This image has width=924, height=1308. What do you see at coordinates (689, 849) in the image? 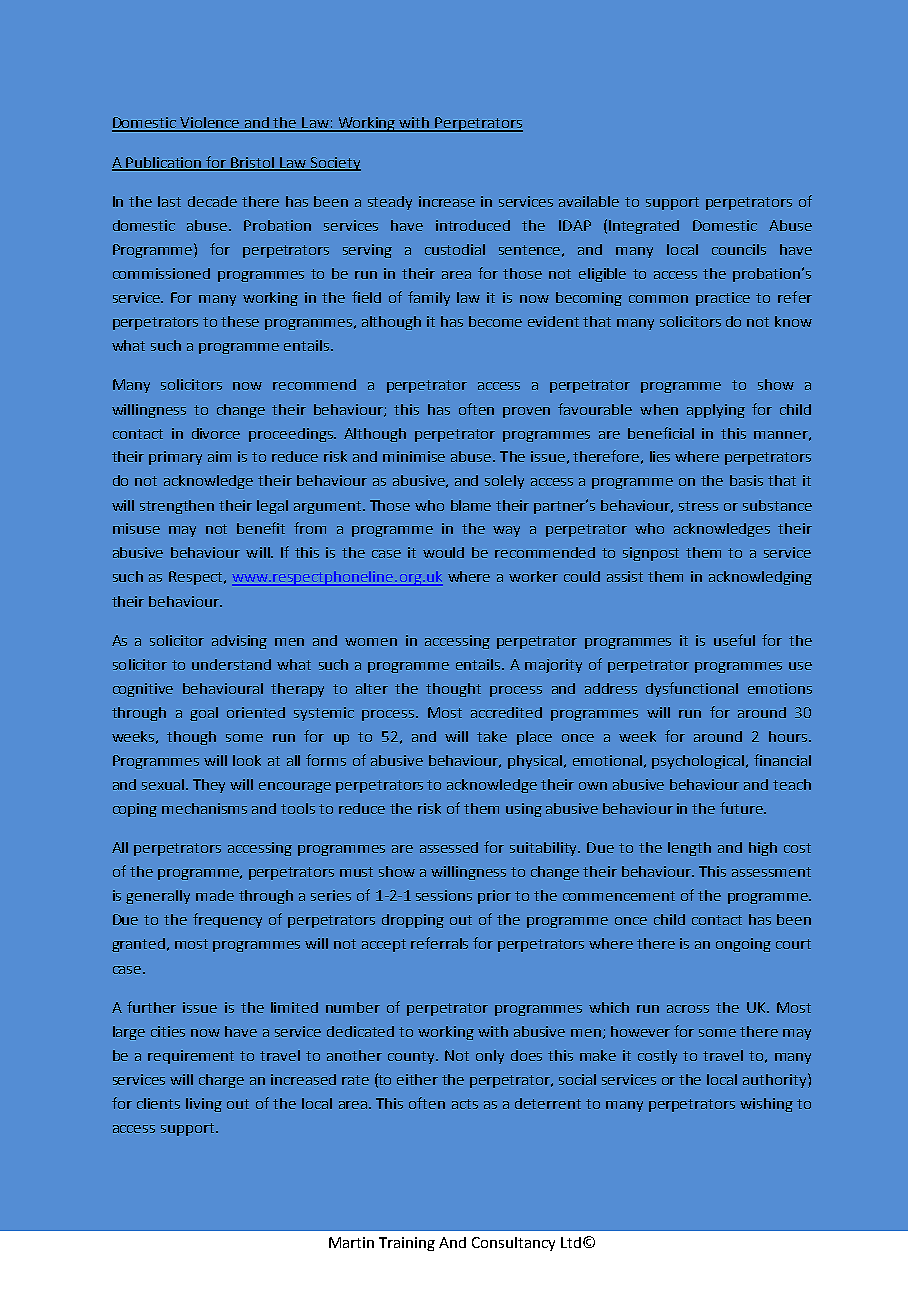
I see `length` at bounding box center [689, 849].
